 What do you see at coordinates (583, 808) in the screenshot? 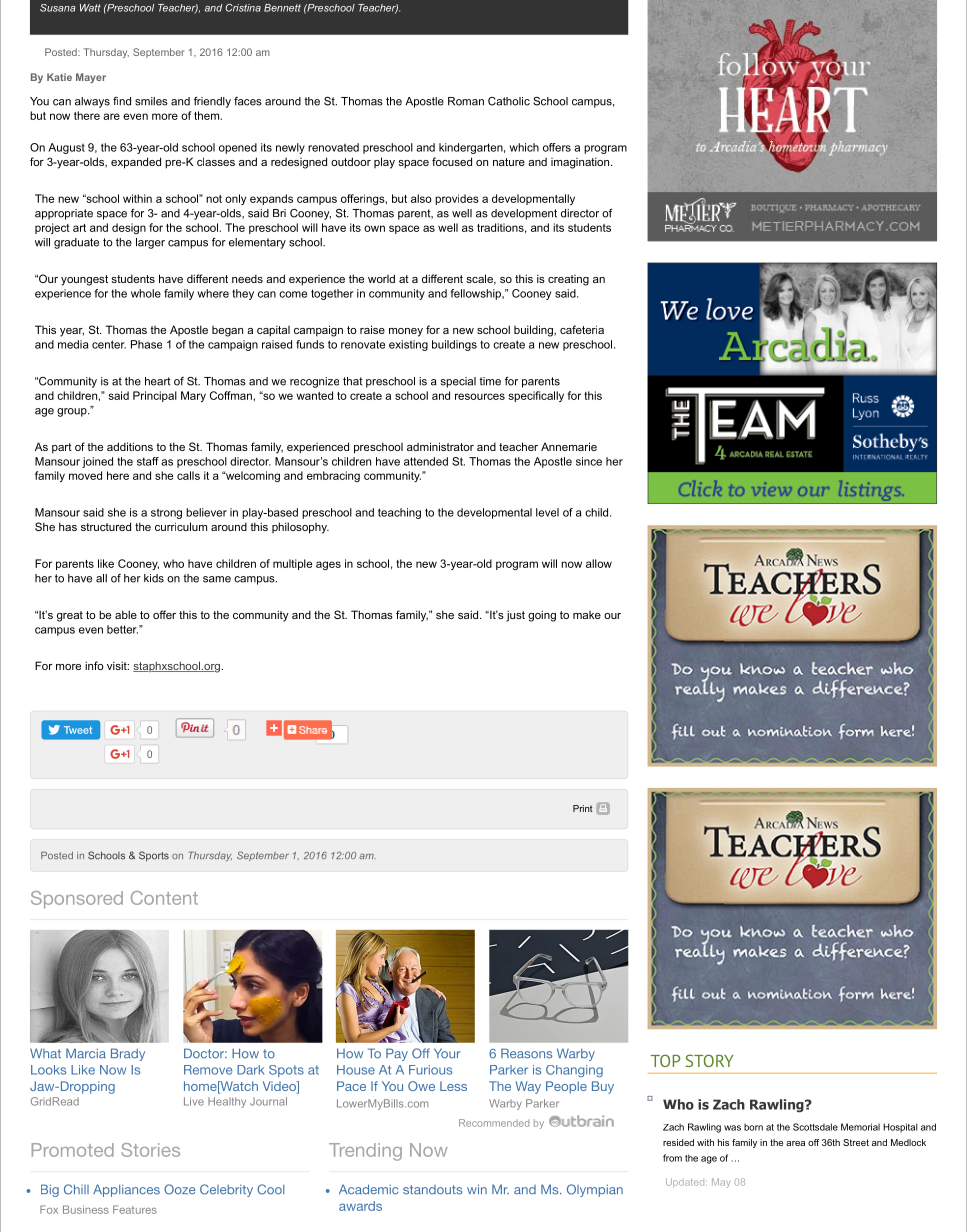
I see `Print` at bounding box center [583, 808].
